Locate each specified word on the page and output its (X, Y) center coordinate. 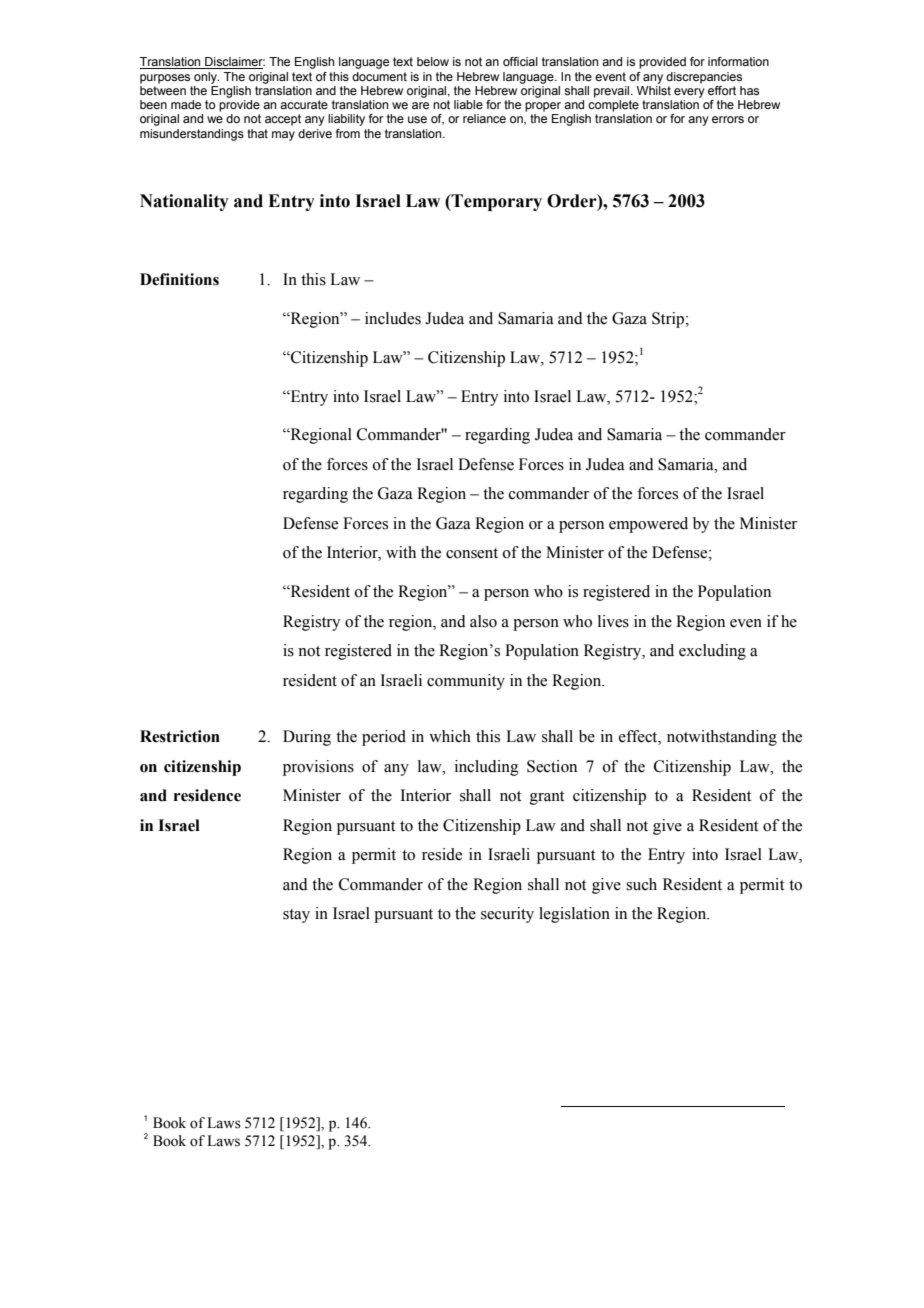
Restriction (180, 736)
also (483, 621)
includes (393, 318)
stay (296, 916)
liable (468, 104)
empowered (648, 525)
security (507, 915)
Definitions (179, 279)
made (186, 104)
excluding (712, 652)
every (689, 93)
